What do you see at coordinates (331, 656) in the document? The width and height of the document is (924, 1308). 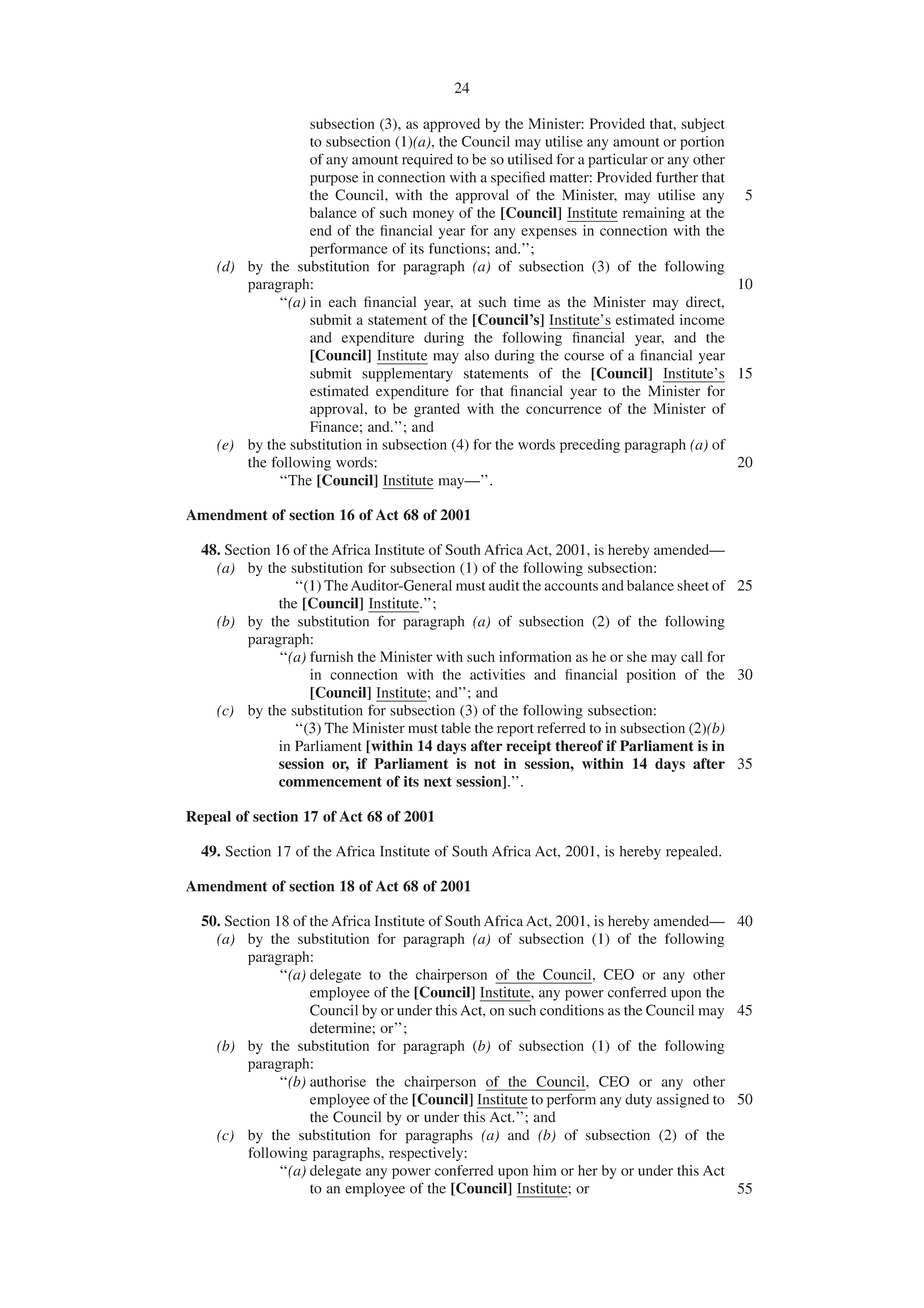 I see `furnish` at bounding box center [331, 656].
